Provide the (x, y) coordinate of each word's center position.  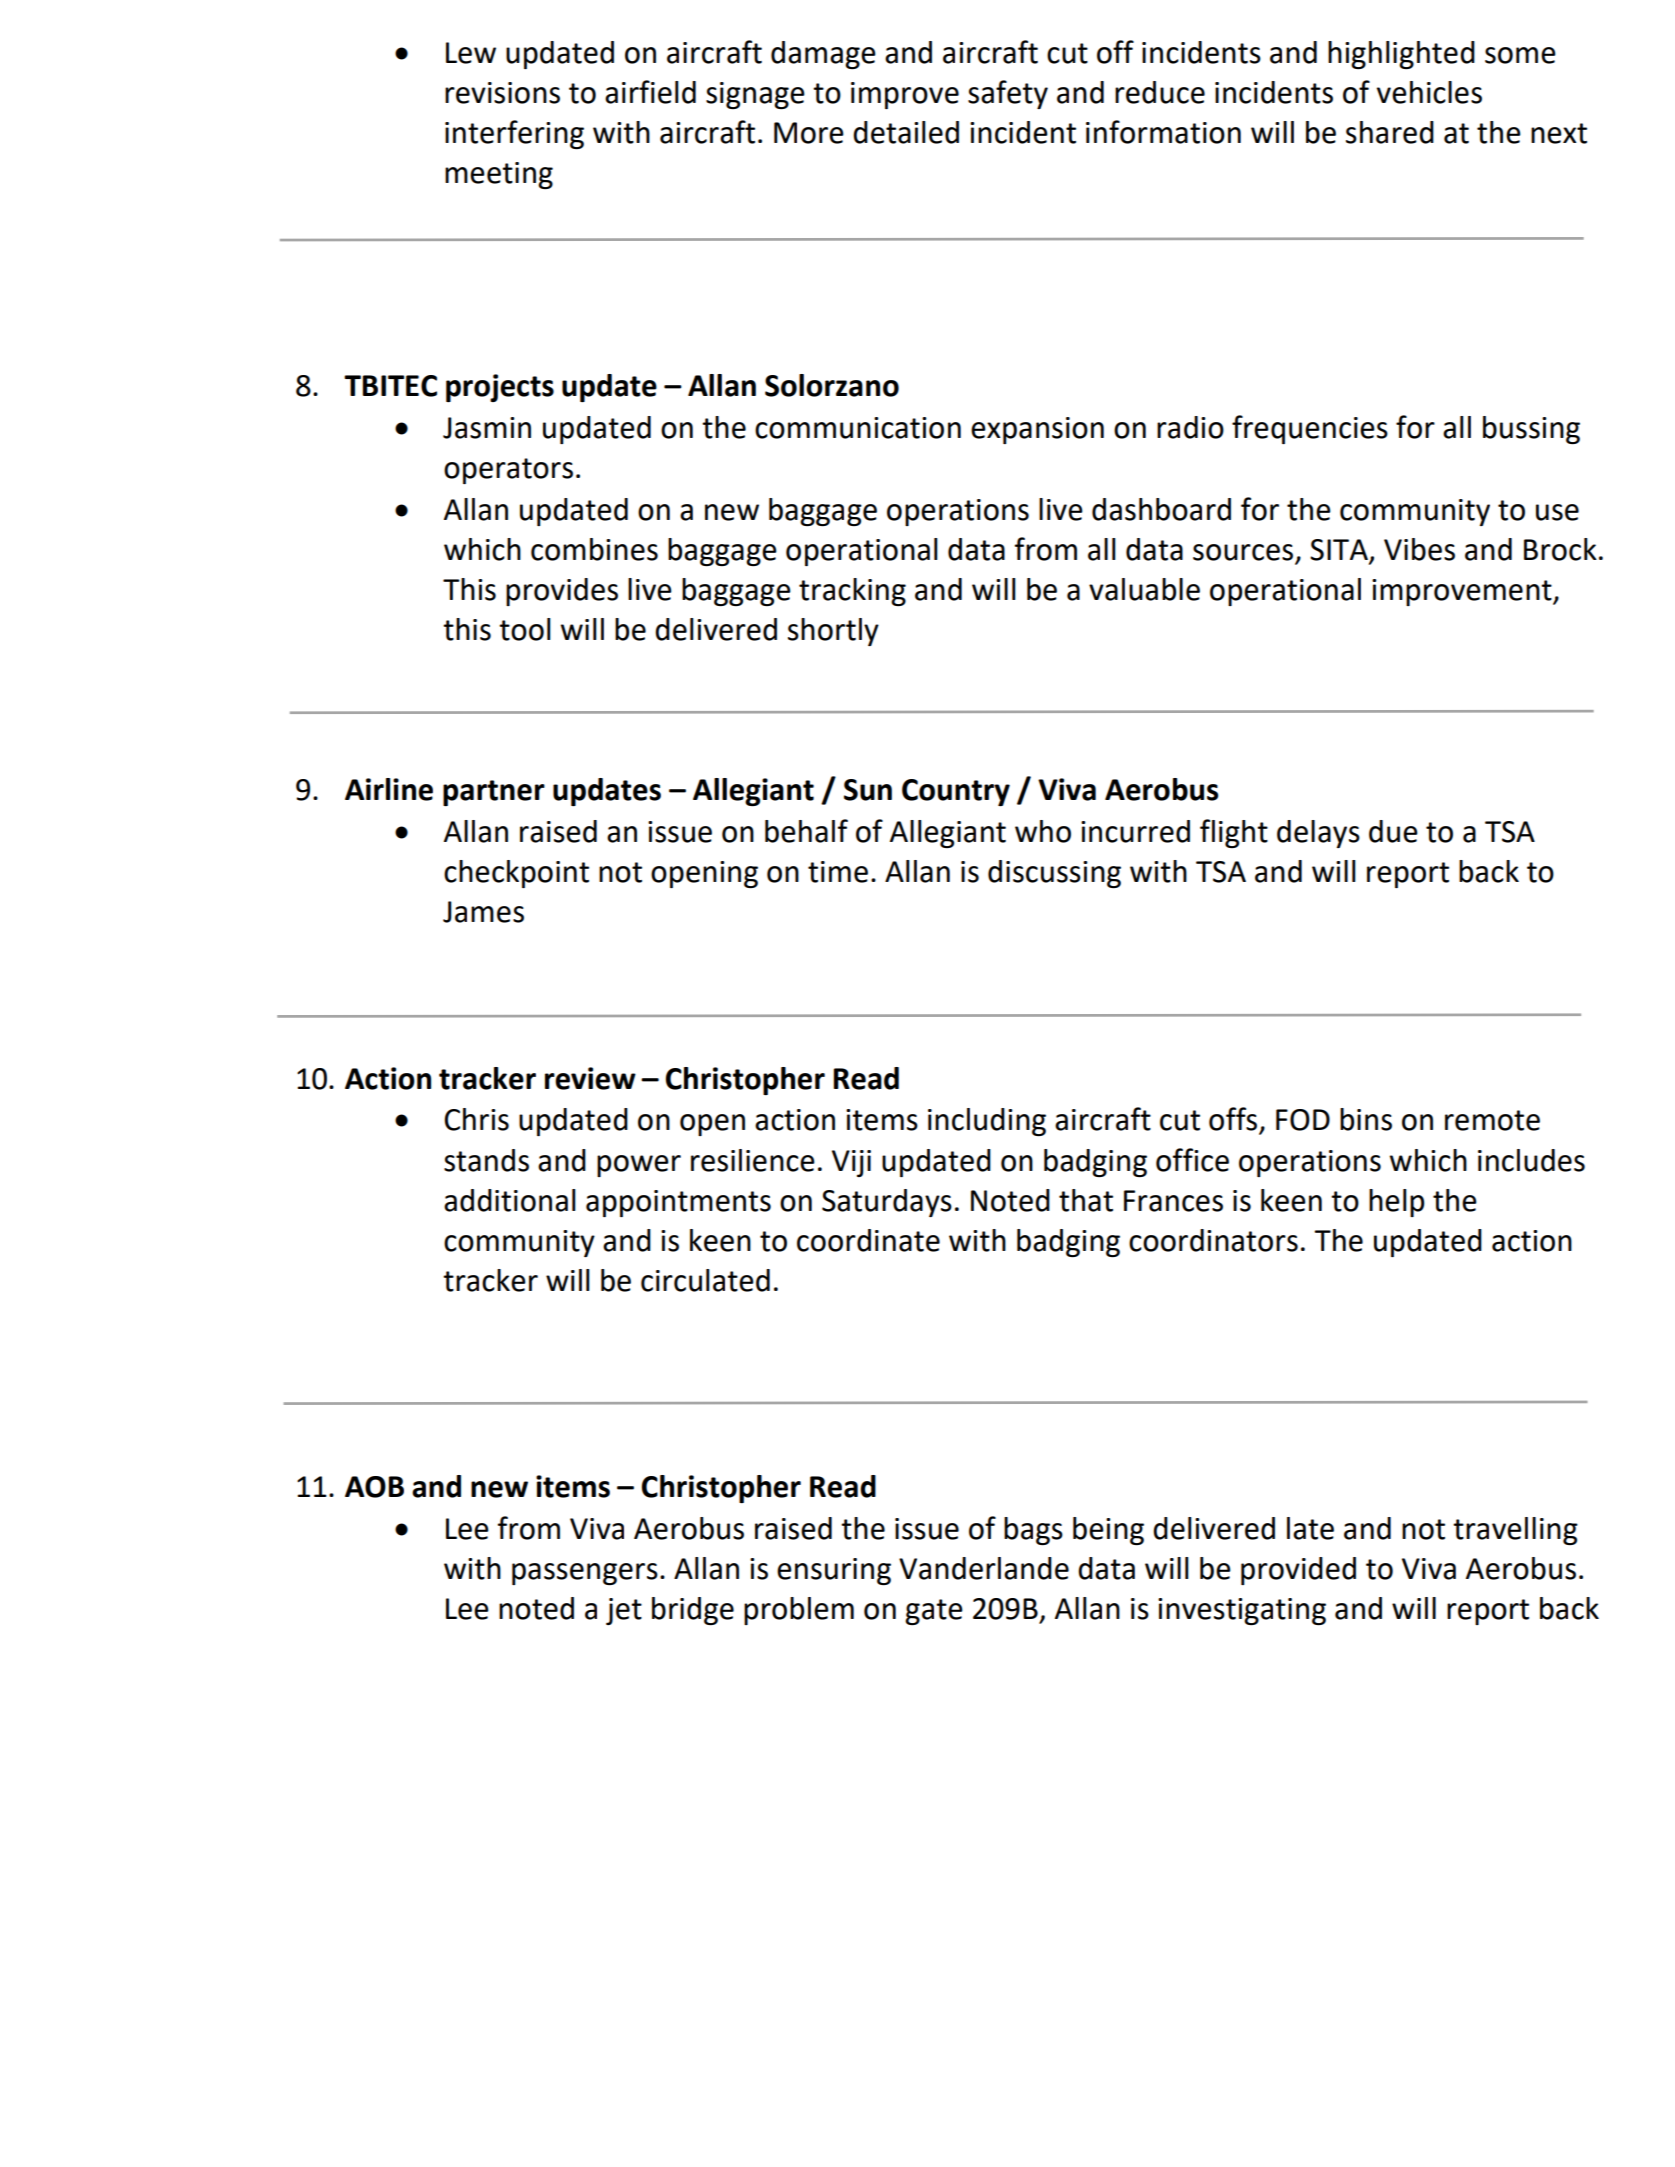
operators (508, 471)
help (1396, 1203)
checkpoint (516, 874)
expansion (1037, 430)
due (1393, 831)
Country (956, 792)
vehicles (1429, 92)
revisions (502, 93)
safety (1008, 94)
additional (510, 1200)
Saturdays (887, 1203)
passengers (585, 1574)
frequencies (1310, 429)
